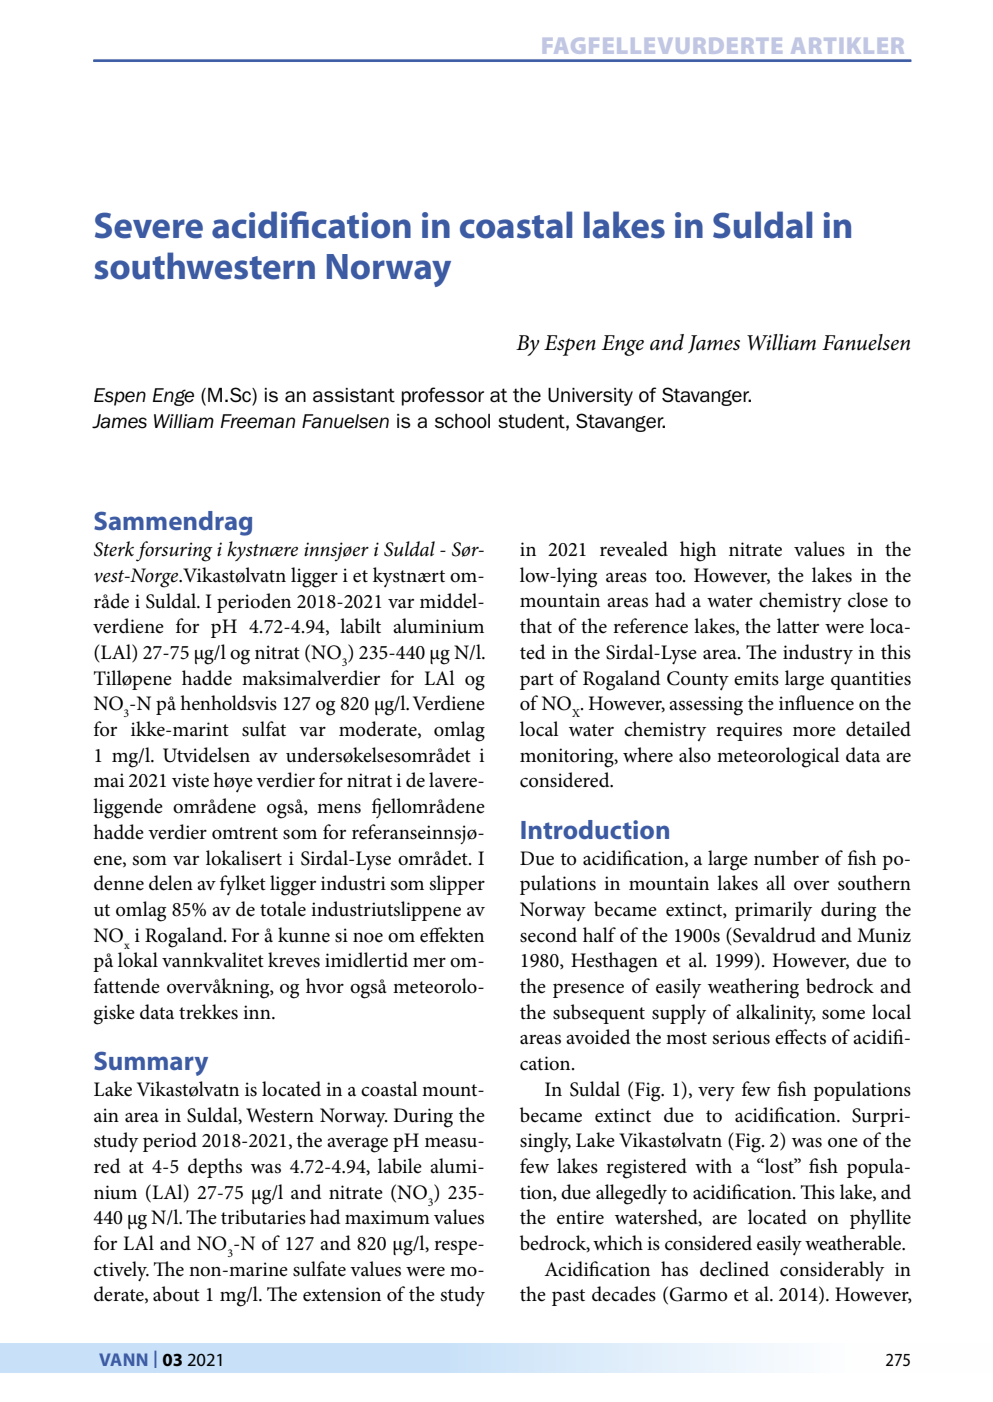  I want to click on tributaries, so click(263, 1217).
